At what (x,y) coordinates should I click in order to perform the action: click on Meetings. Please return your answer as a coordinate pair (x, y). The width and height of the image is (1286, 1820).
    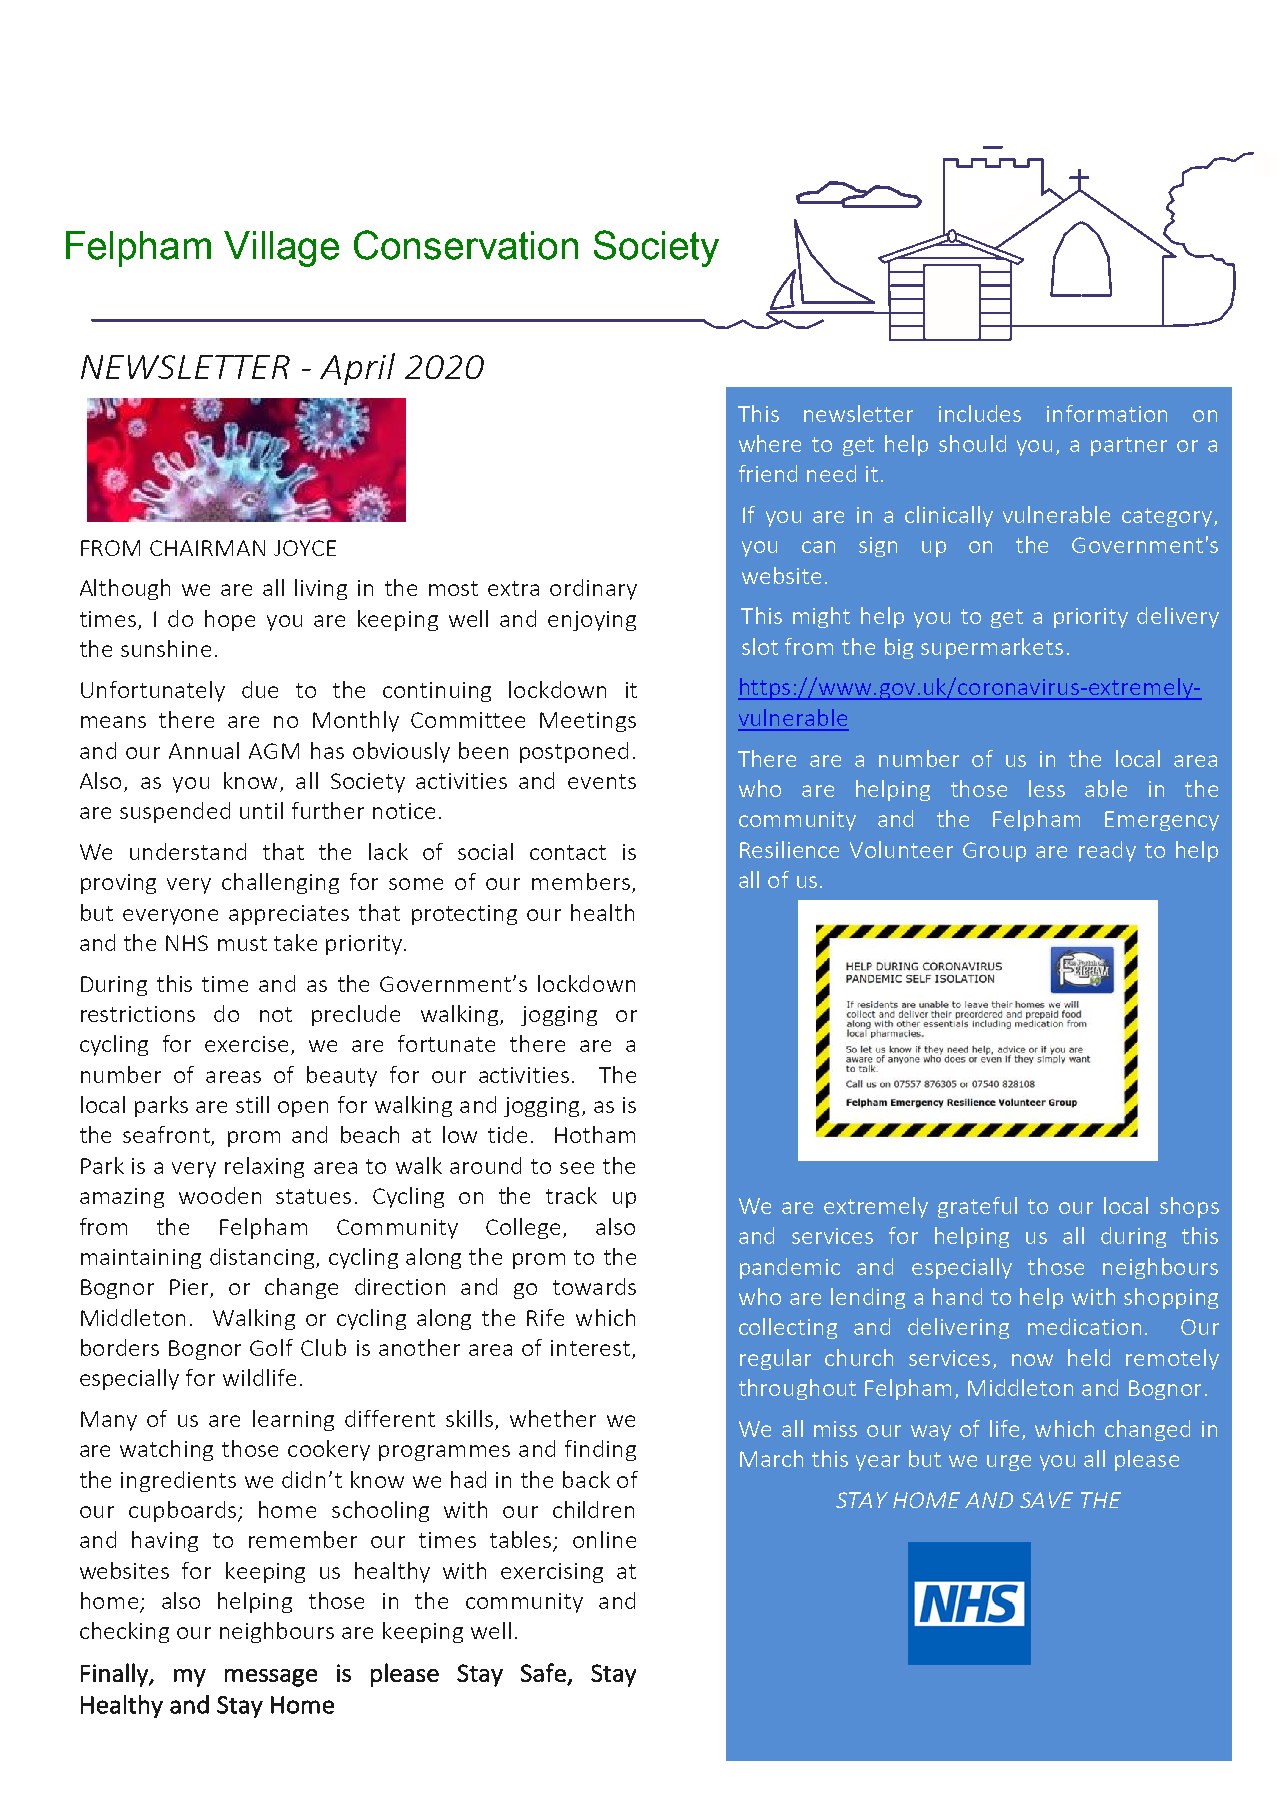
    Looking at the image, I should click on (588, 722).
